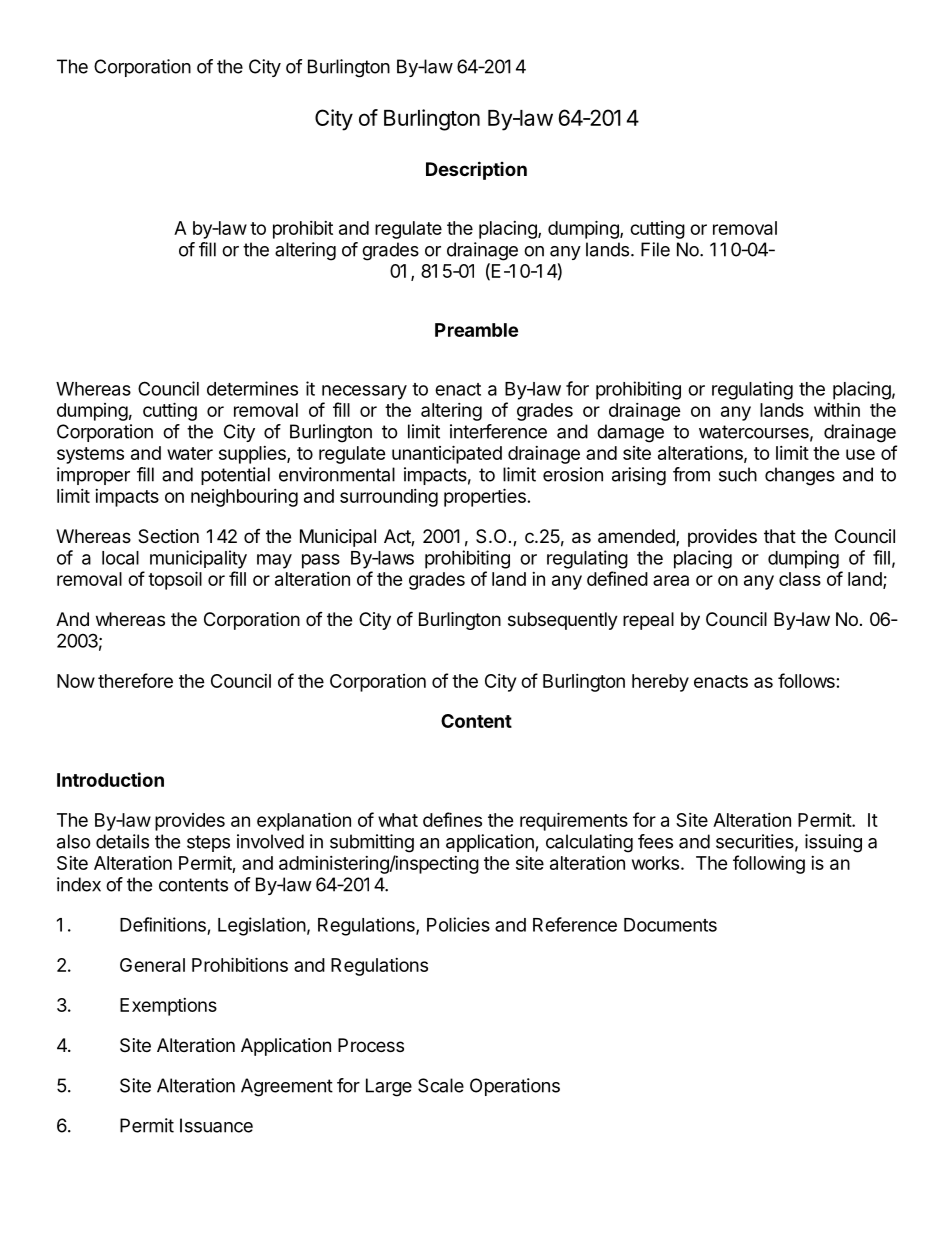 The width and height of the screenshot is (952, 1233). Describe the element at coordinates (498, 431) in the screenshot. I see `interference` at that location.
